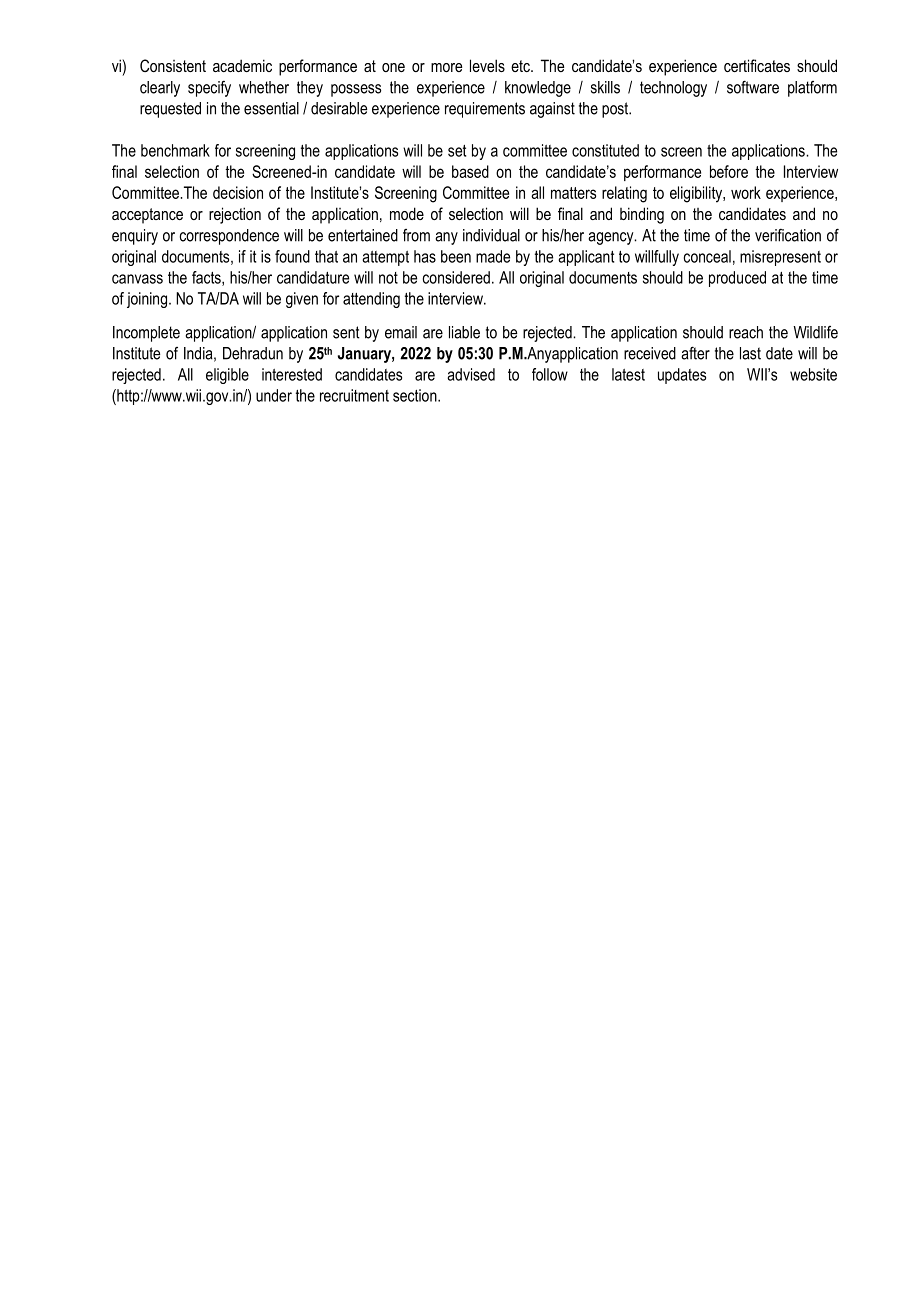 This screenshot has height=1307, width=924. I want to click on verification, so click(788, 235).
